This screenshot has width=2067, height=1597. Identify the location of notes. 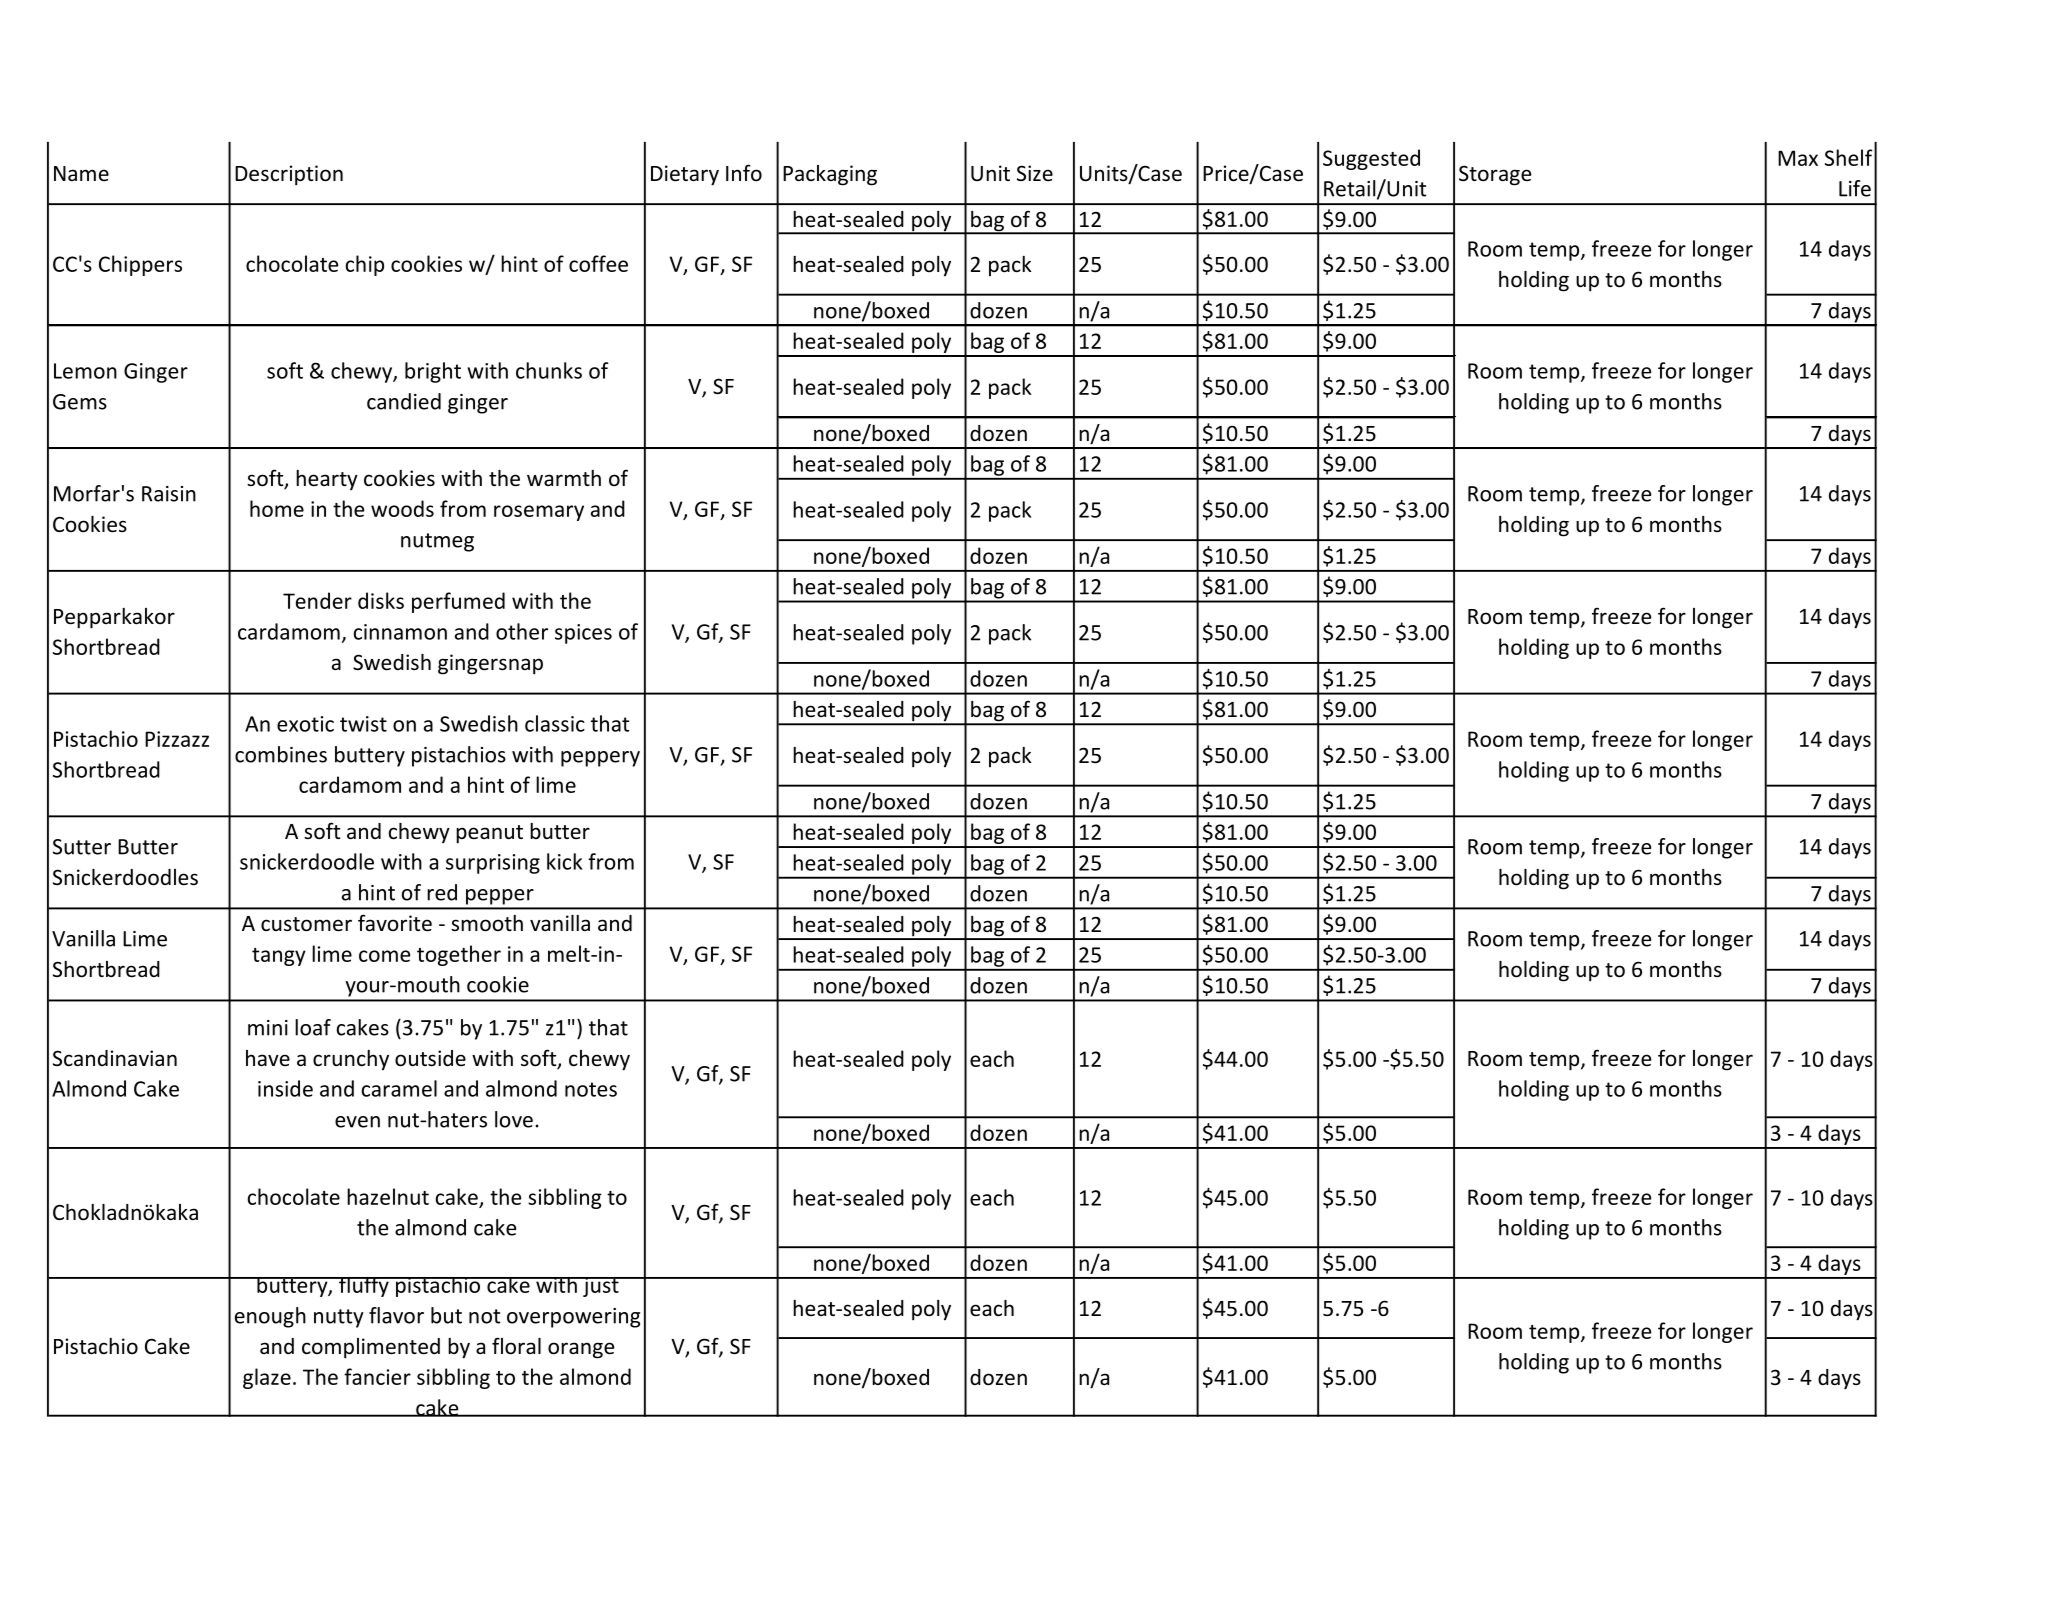
(591, 1089).
